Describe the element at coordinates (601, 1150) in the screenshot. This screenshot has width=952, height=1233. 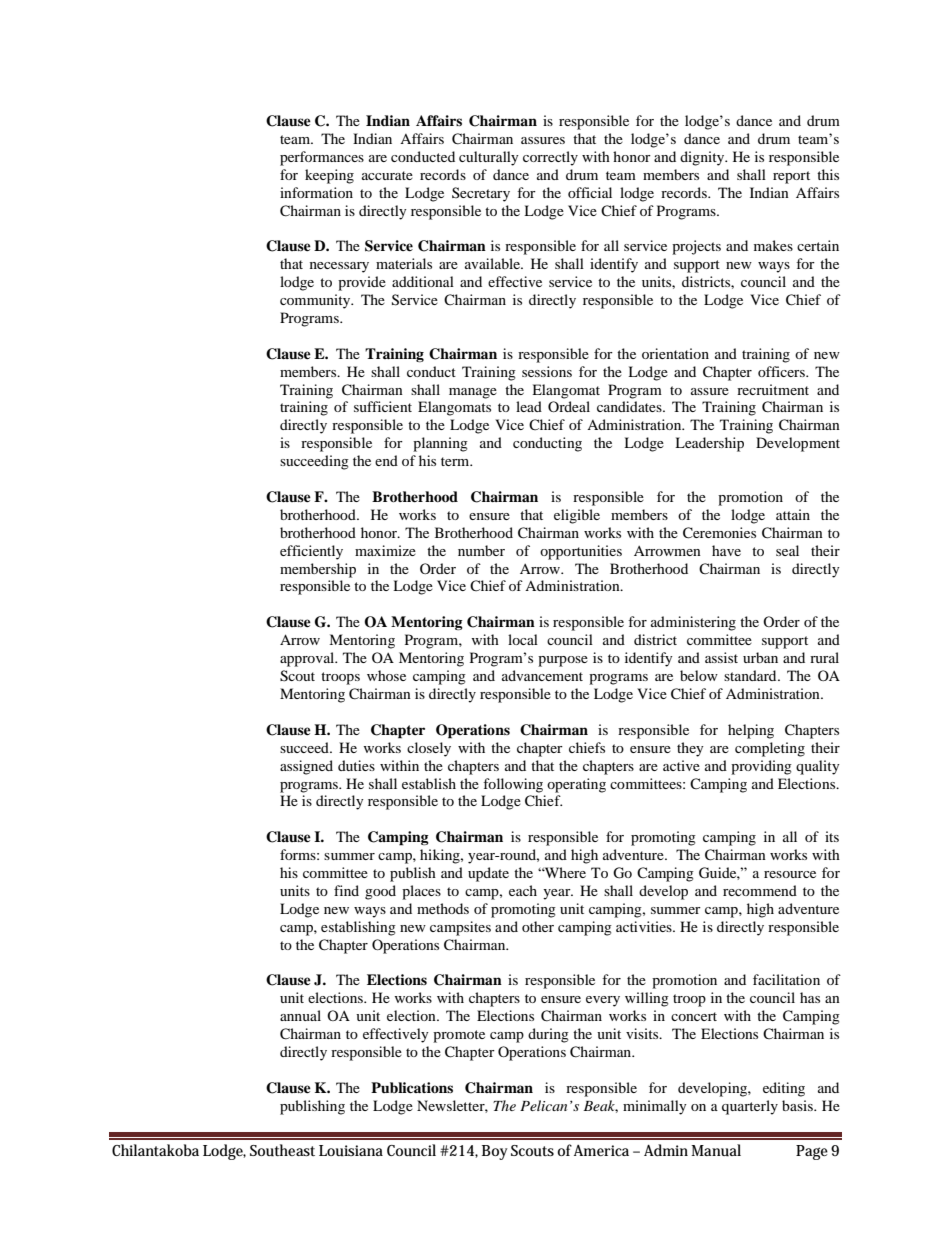
I see `America` at that location.
